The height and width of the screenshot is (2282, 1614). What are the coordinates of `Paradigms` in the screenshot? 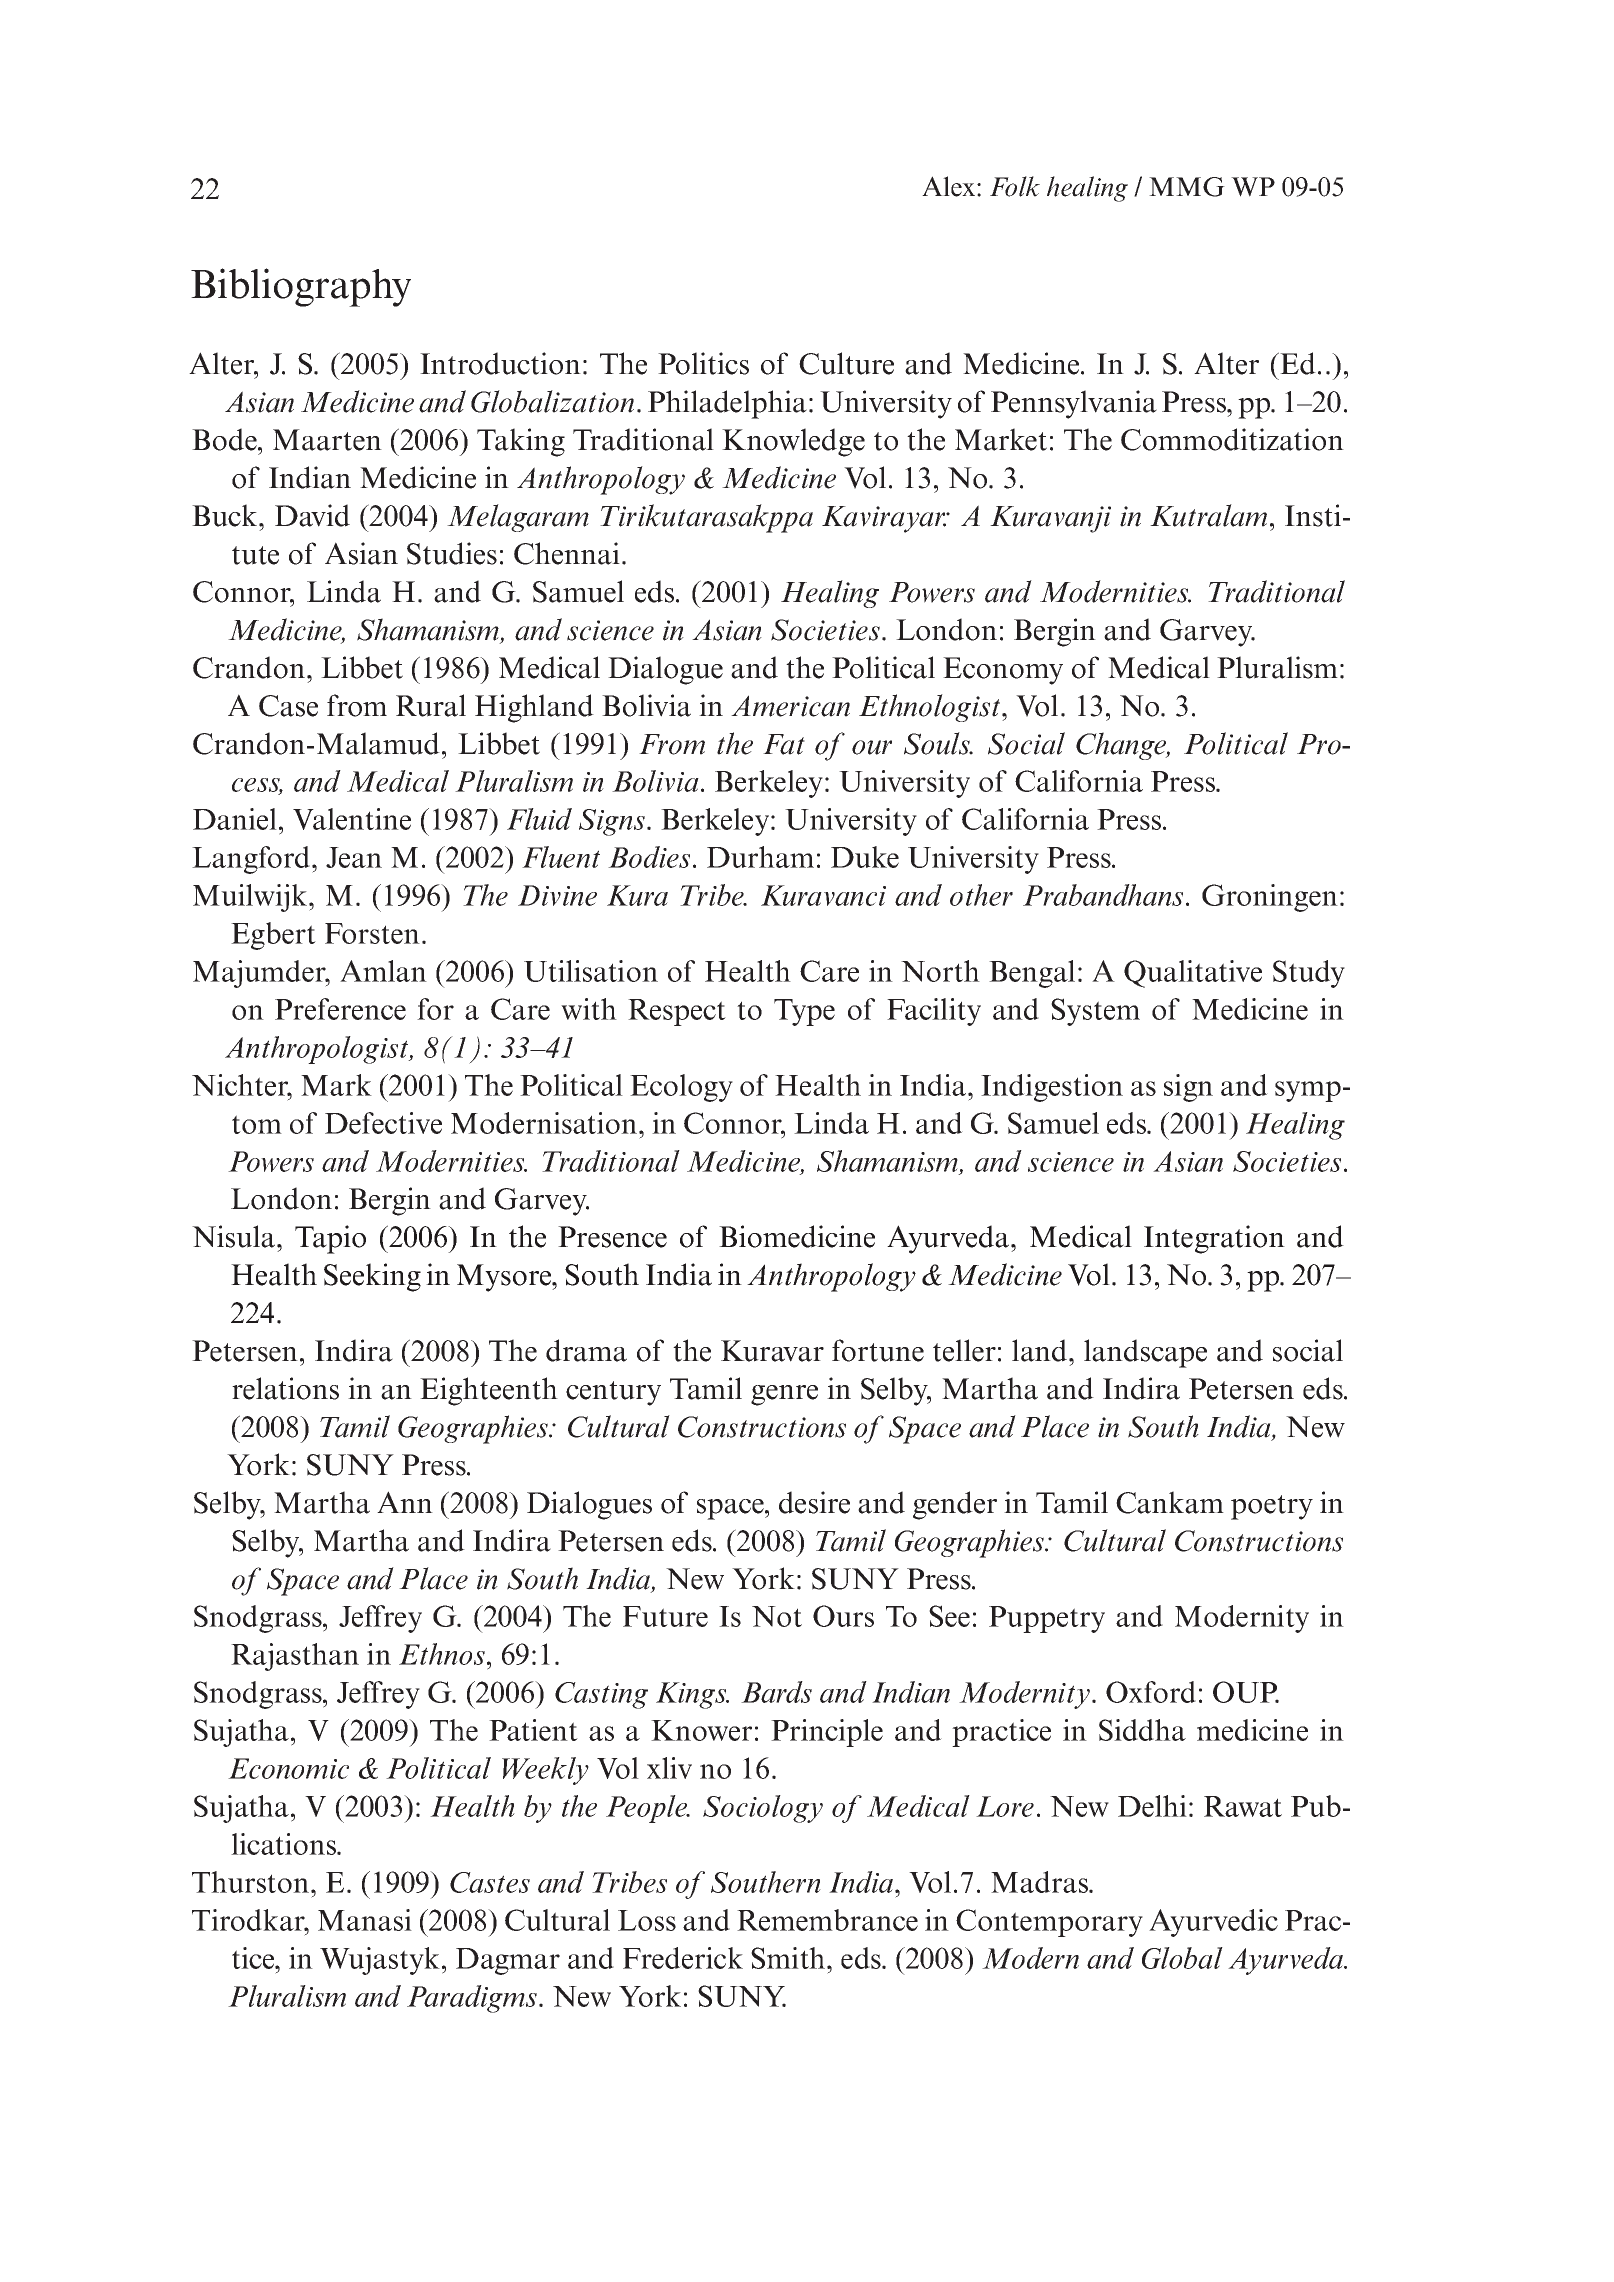 It's located at (473, 1999).
